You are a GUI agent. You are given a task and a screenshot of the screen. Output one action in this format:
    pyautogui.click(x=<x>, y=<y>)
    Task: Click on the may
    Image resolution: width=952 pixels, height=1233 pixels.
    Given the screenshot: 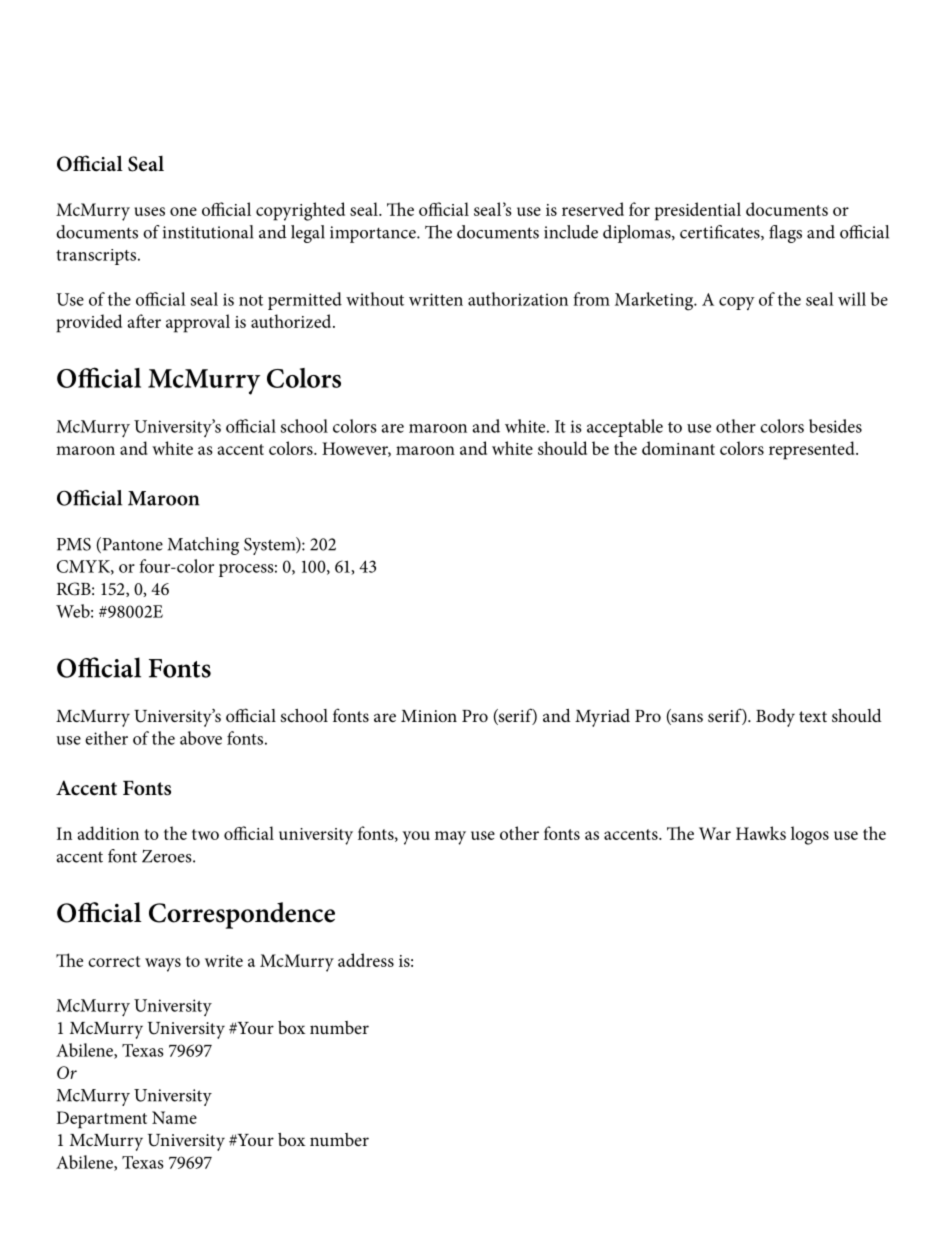 What is the action you would take?
    pyautogui.click(x=450, y=838)
